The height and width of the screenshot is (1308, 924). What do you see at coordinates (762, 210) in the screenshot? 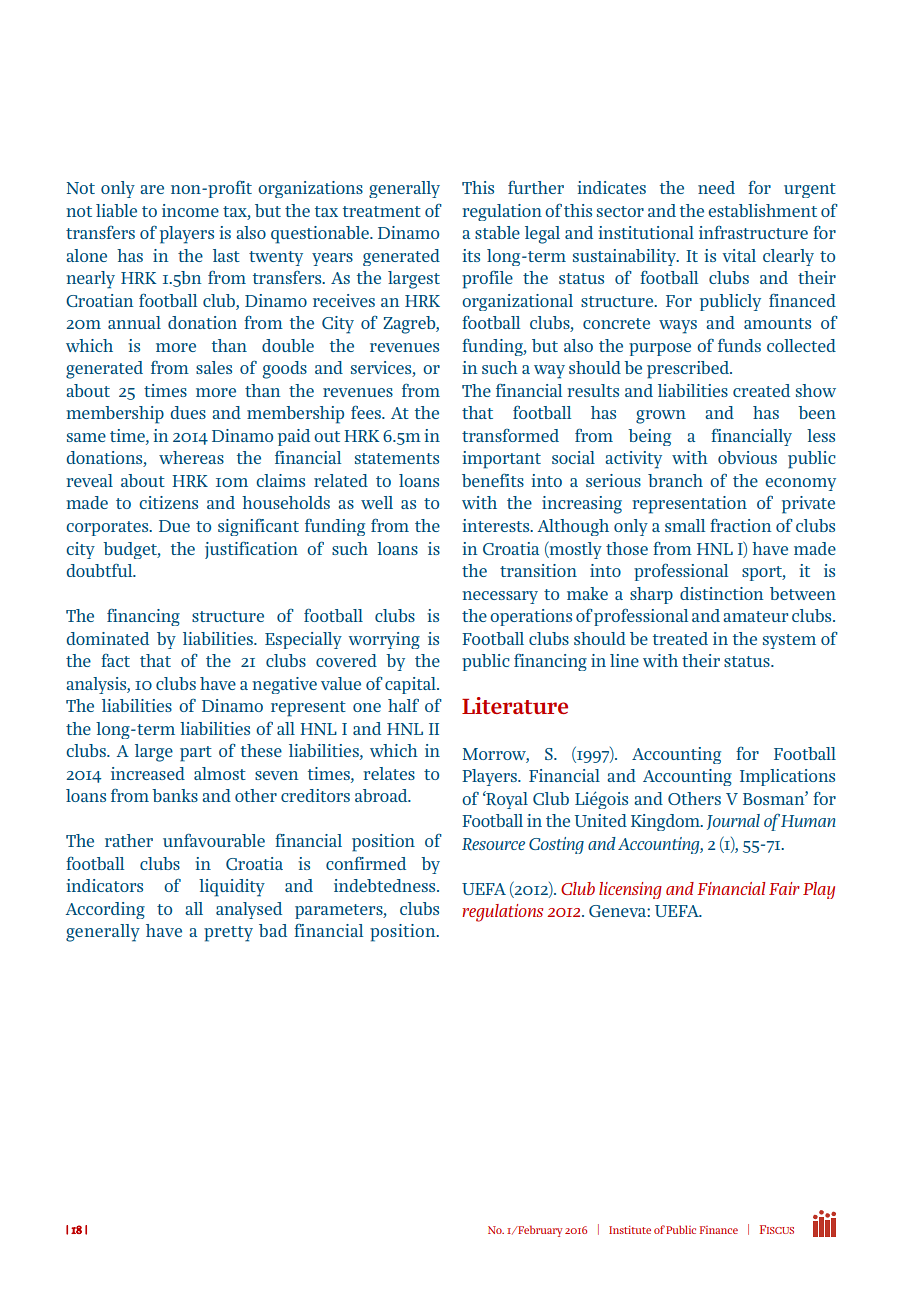
I see `establishment` at bounding box center [762, 210].
